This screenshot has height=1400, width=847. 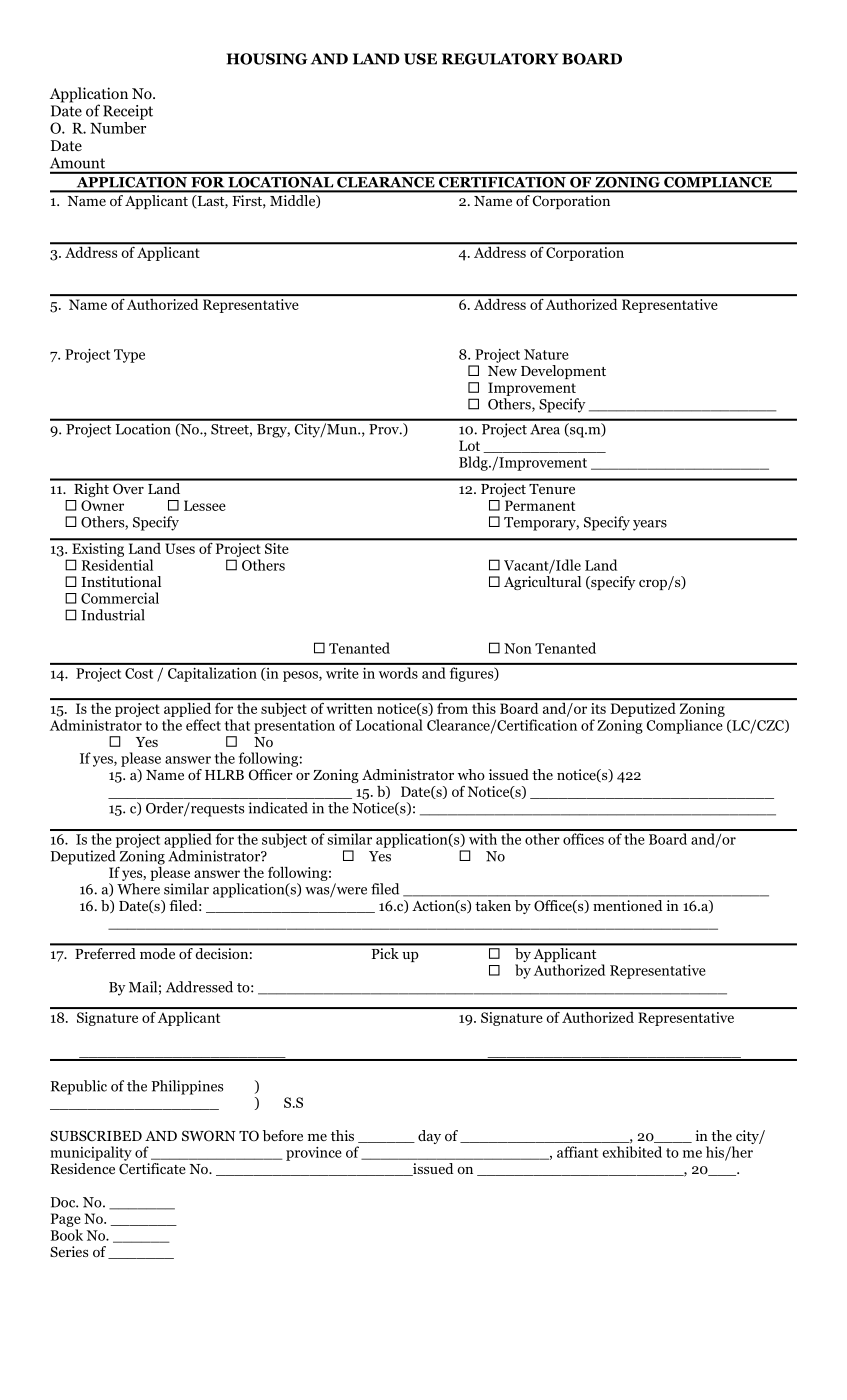 What do you see at coordinates (139, 673) in the screenshot?
I see `Cost` at bounding box center [139, 673].
